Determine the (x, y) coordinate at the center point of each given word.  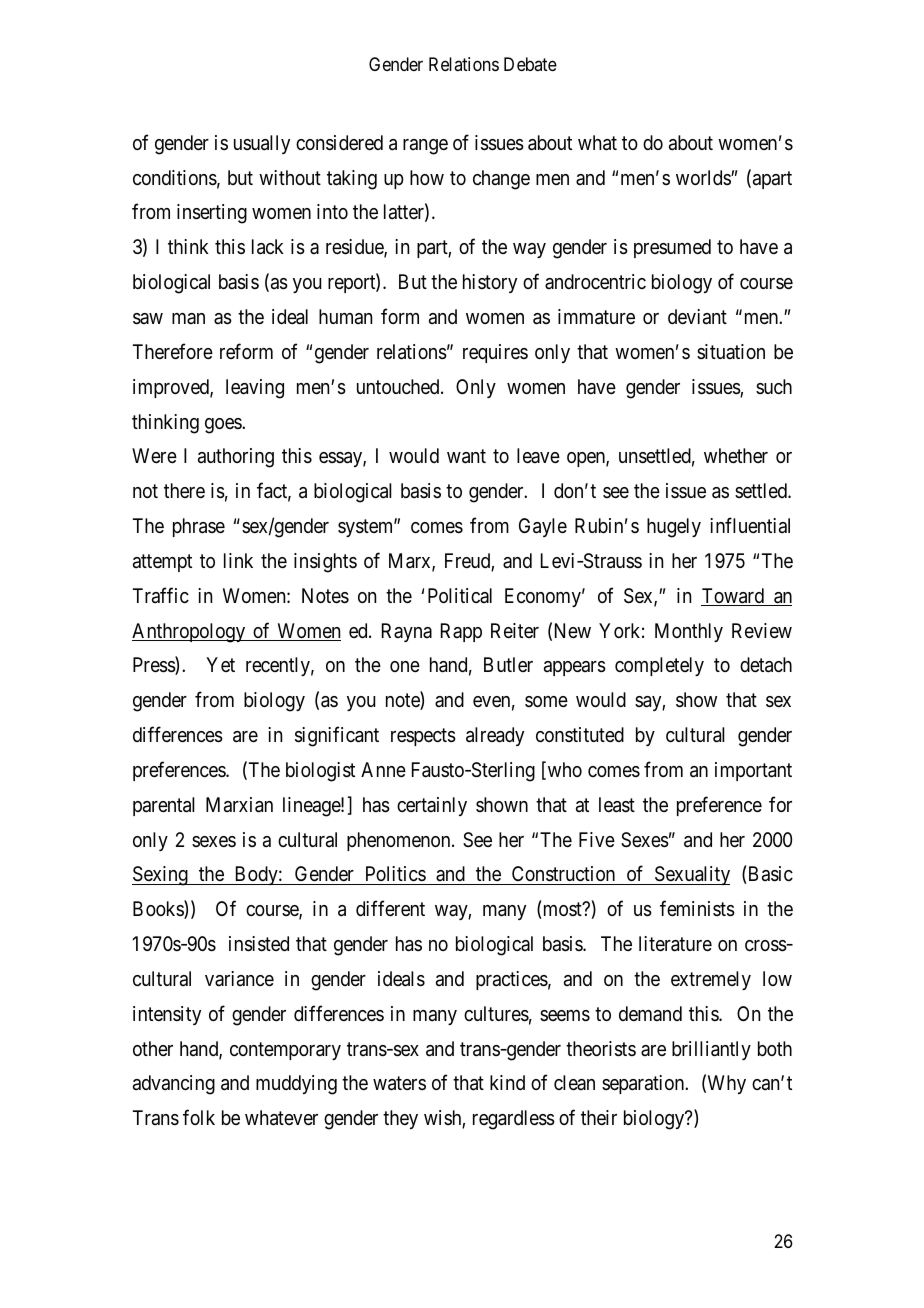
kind (507, 1082)
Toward (733, 597)
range (425, 147)
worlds (704, 177)
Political (460, 595)
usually (262, 144)
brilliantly (711, 1050)
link (238, 560)
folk (199, 1117)
